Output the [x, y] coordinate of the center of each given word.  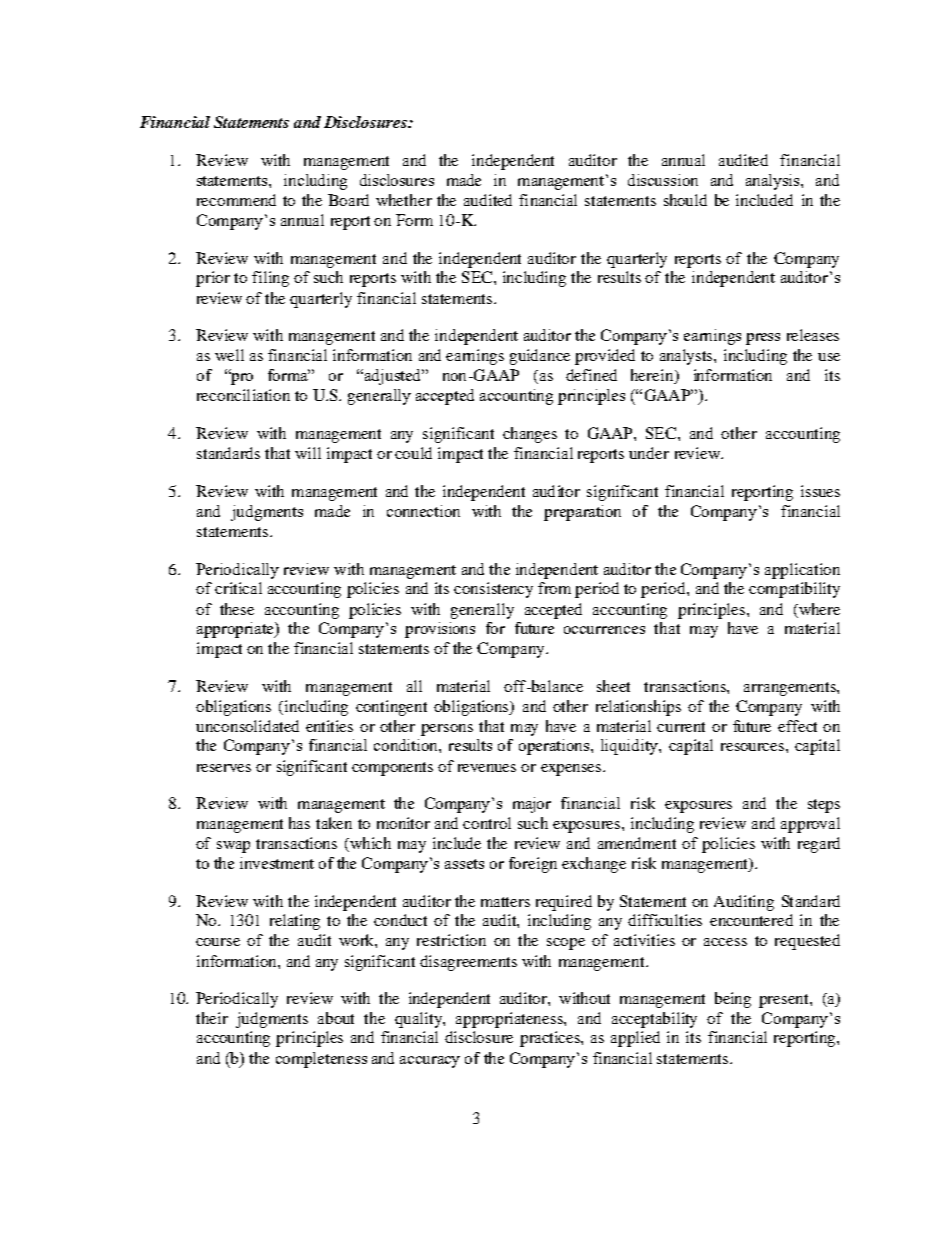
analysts [687, 357]
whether [404, 200]
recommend [236, 200]
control [487, 823]
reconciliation [243, 395]
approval [810, 825]
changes [530, 435]
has [299, 823]
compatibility [794, 590]
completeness [321, 1060]
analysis [774, 182]
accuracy [430, 1062]
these [237, 609]
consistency [493, 590]
